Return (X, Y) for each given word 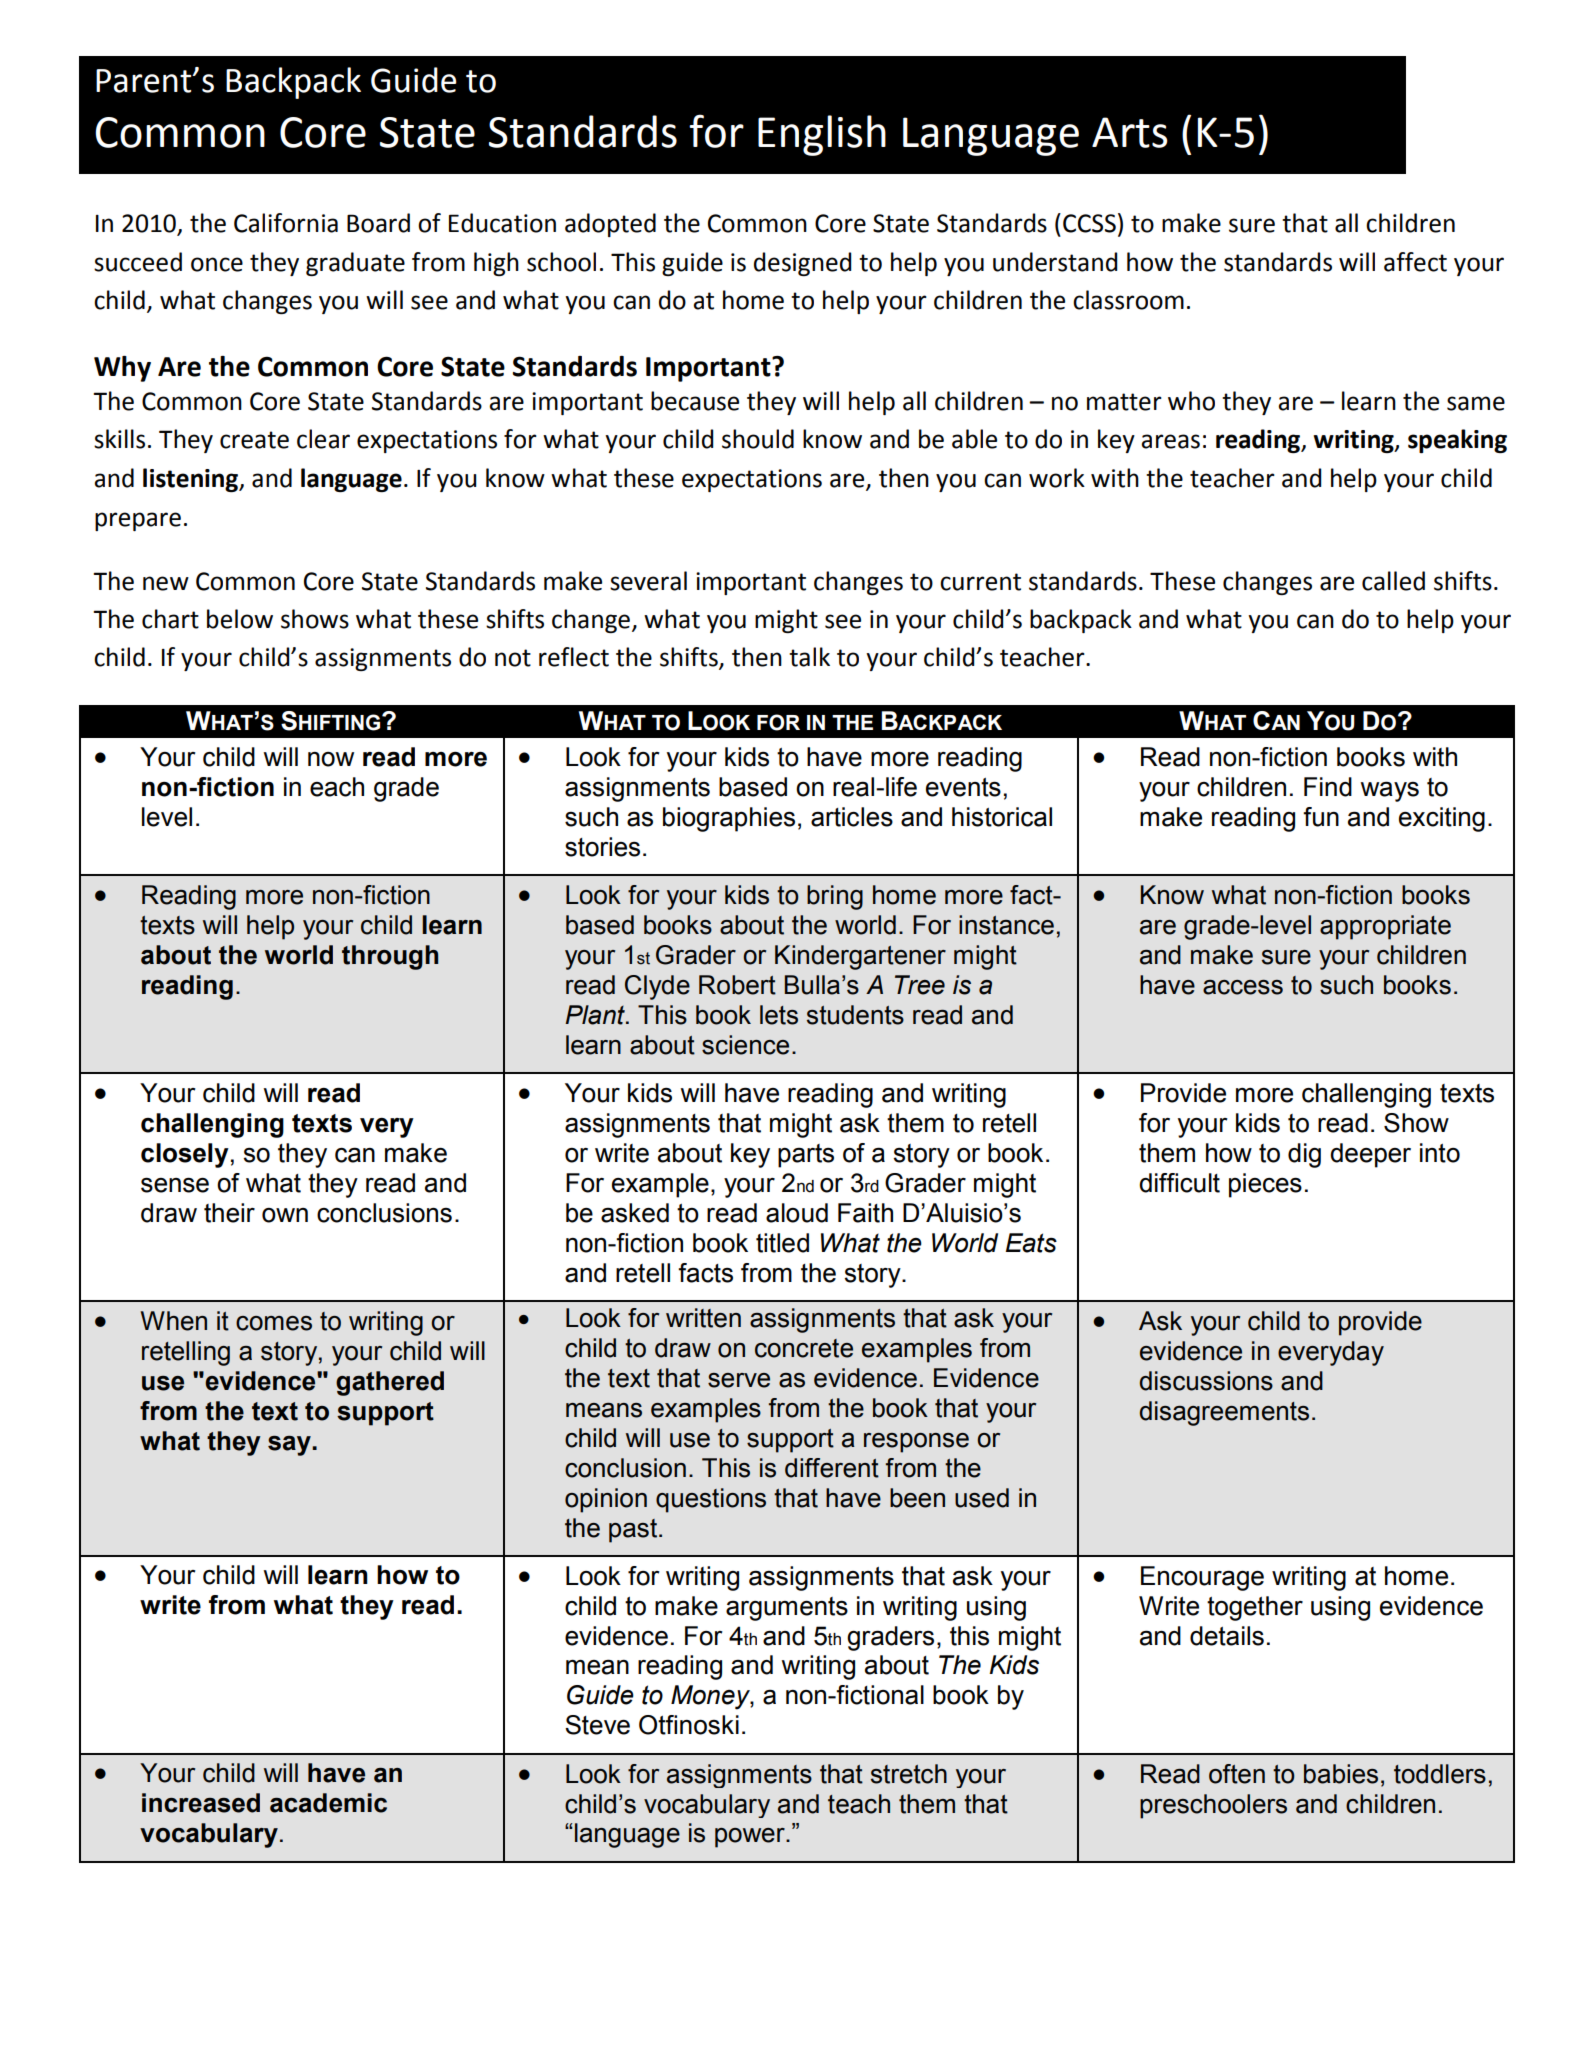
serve (739, 1380)
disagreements (1224, 1413)
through (390, 957)
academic (328, 1803)
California (286, 223)
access (1243, 987)
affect (1415, 262)
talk (809, 657)
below (240, 619)
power (751, 1838)
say (290, 1446)
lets (779, 1015)
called (1393, 581)
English (822, 135)
